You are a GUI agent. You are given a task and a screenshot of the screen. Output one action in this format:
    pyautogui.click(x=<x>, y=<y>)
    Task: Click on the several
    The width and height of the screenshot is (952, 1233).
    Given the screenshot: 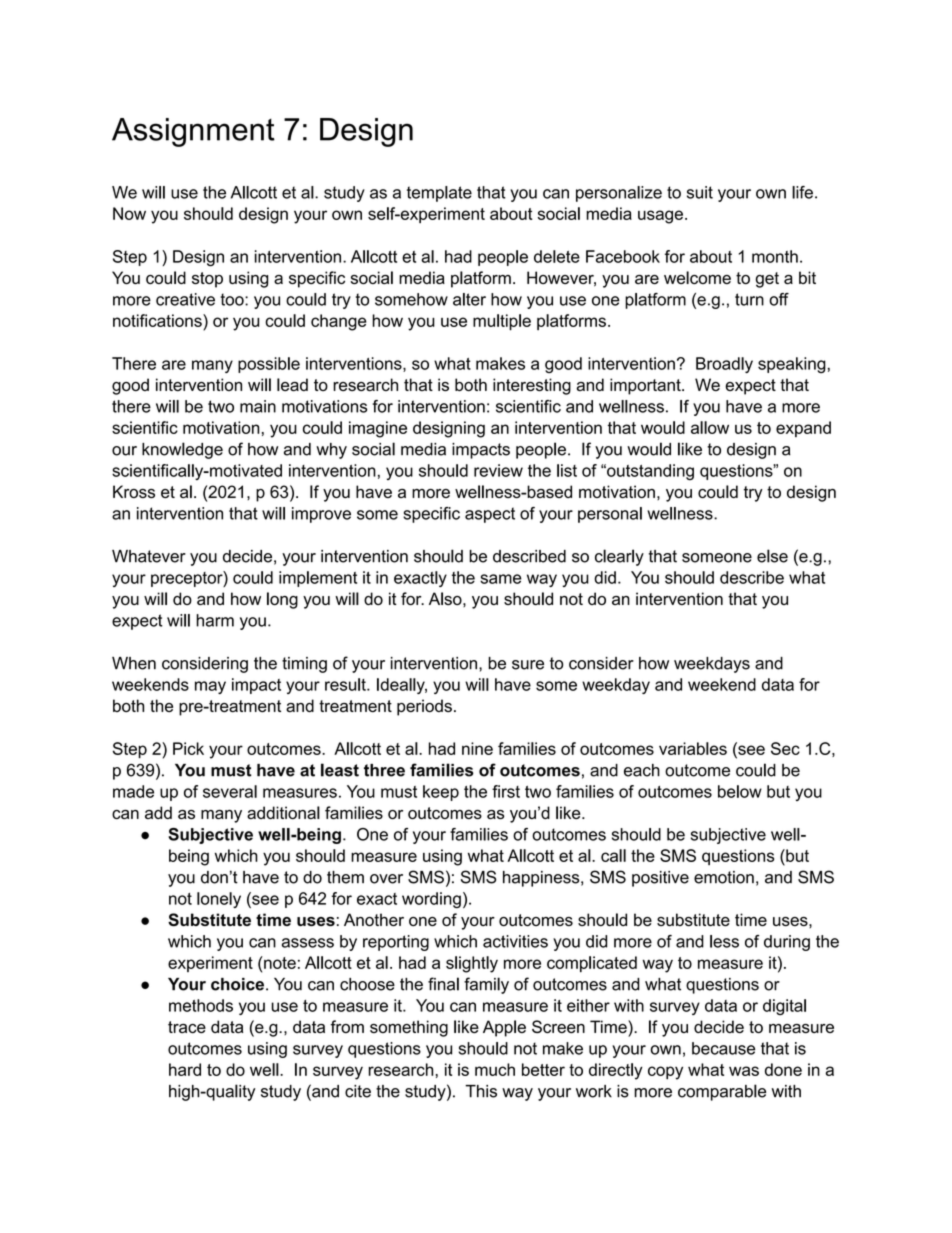 What is the action you would take?
    pyautogui.click(x=230, y=791)
